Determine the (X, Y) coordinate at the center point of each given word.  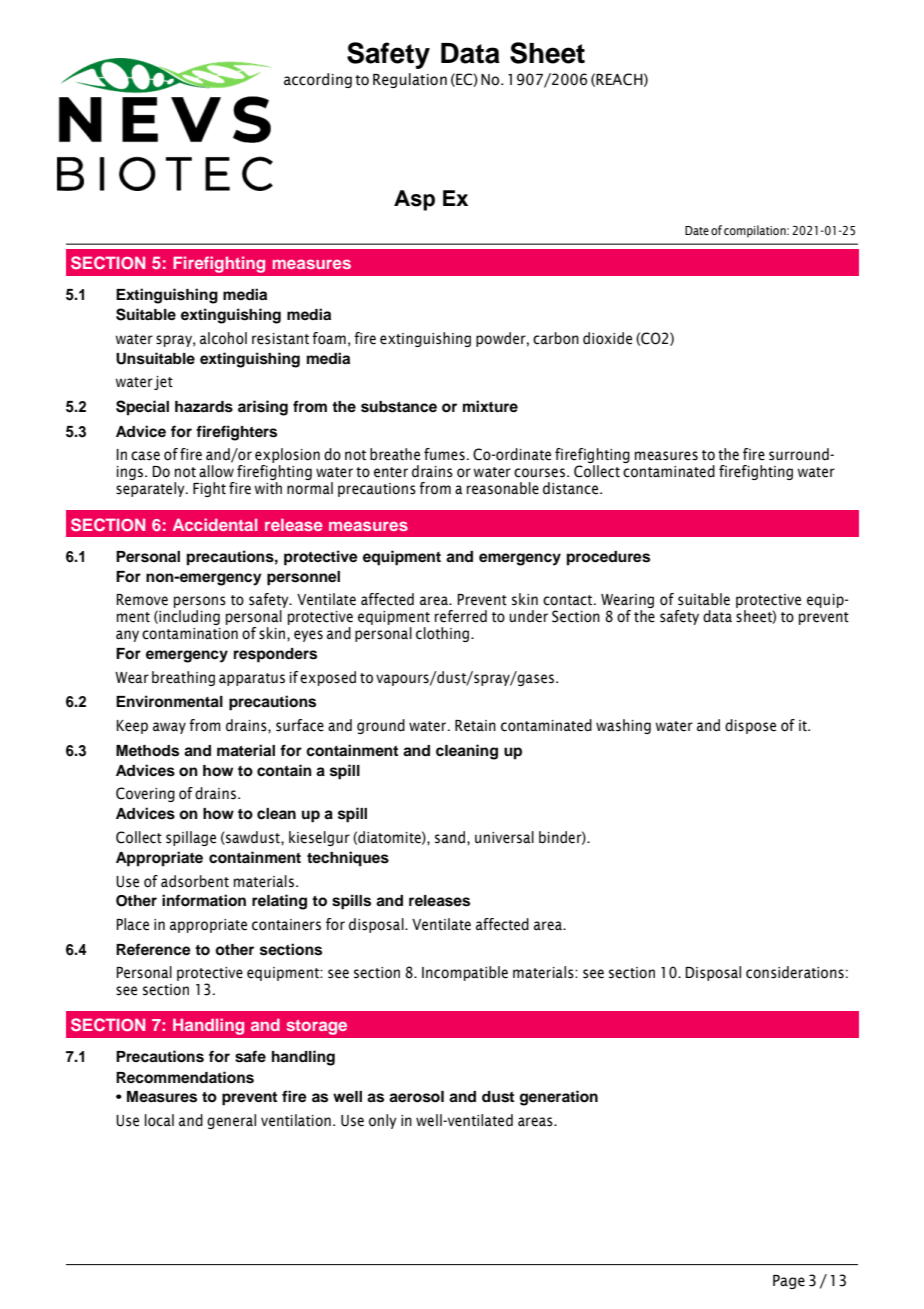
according (318, 80)
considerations (795, 972)
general (231, 1121)
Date (697, 230)
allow (216, 471)
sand (450, 837)
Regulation (410, 80)
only (383, 1121)
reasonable (503, 488)
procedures (608, 558)
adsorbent (195, 881)
